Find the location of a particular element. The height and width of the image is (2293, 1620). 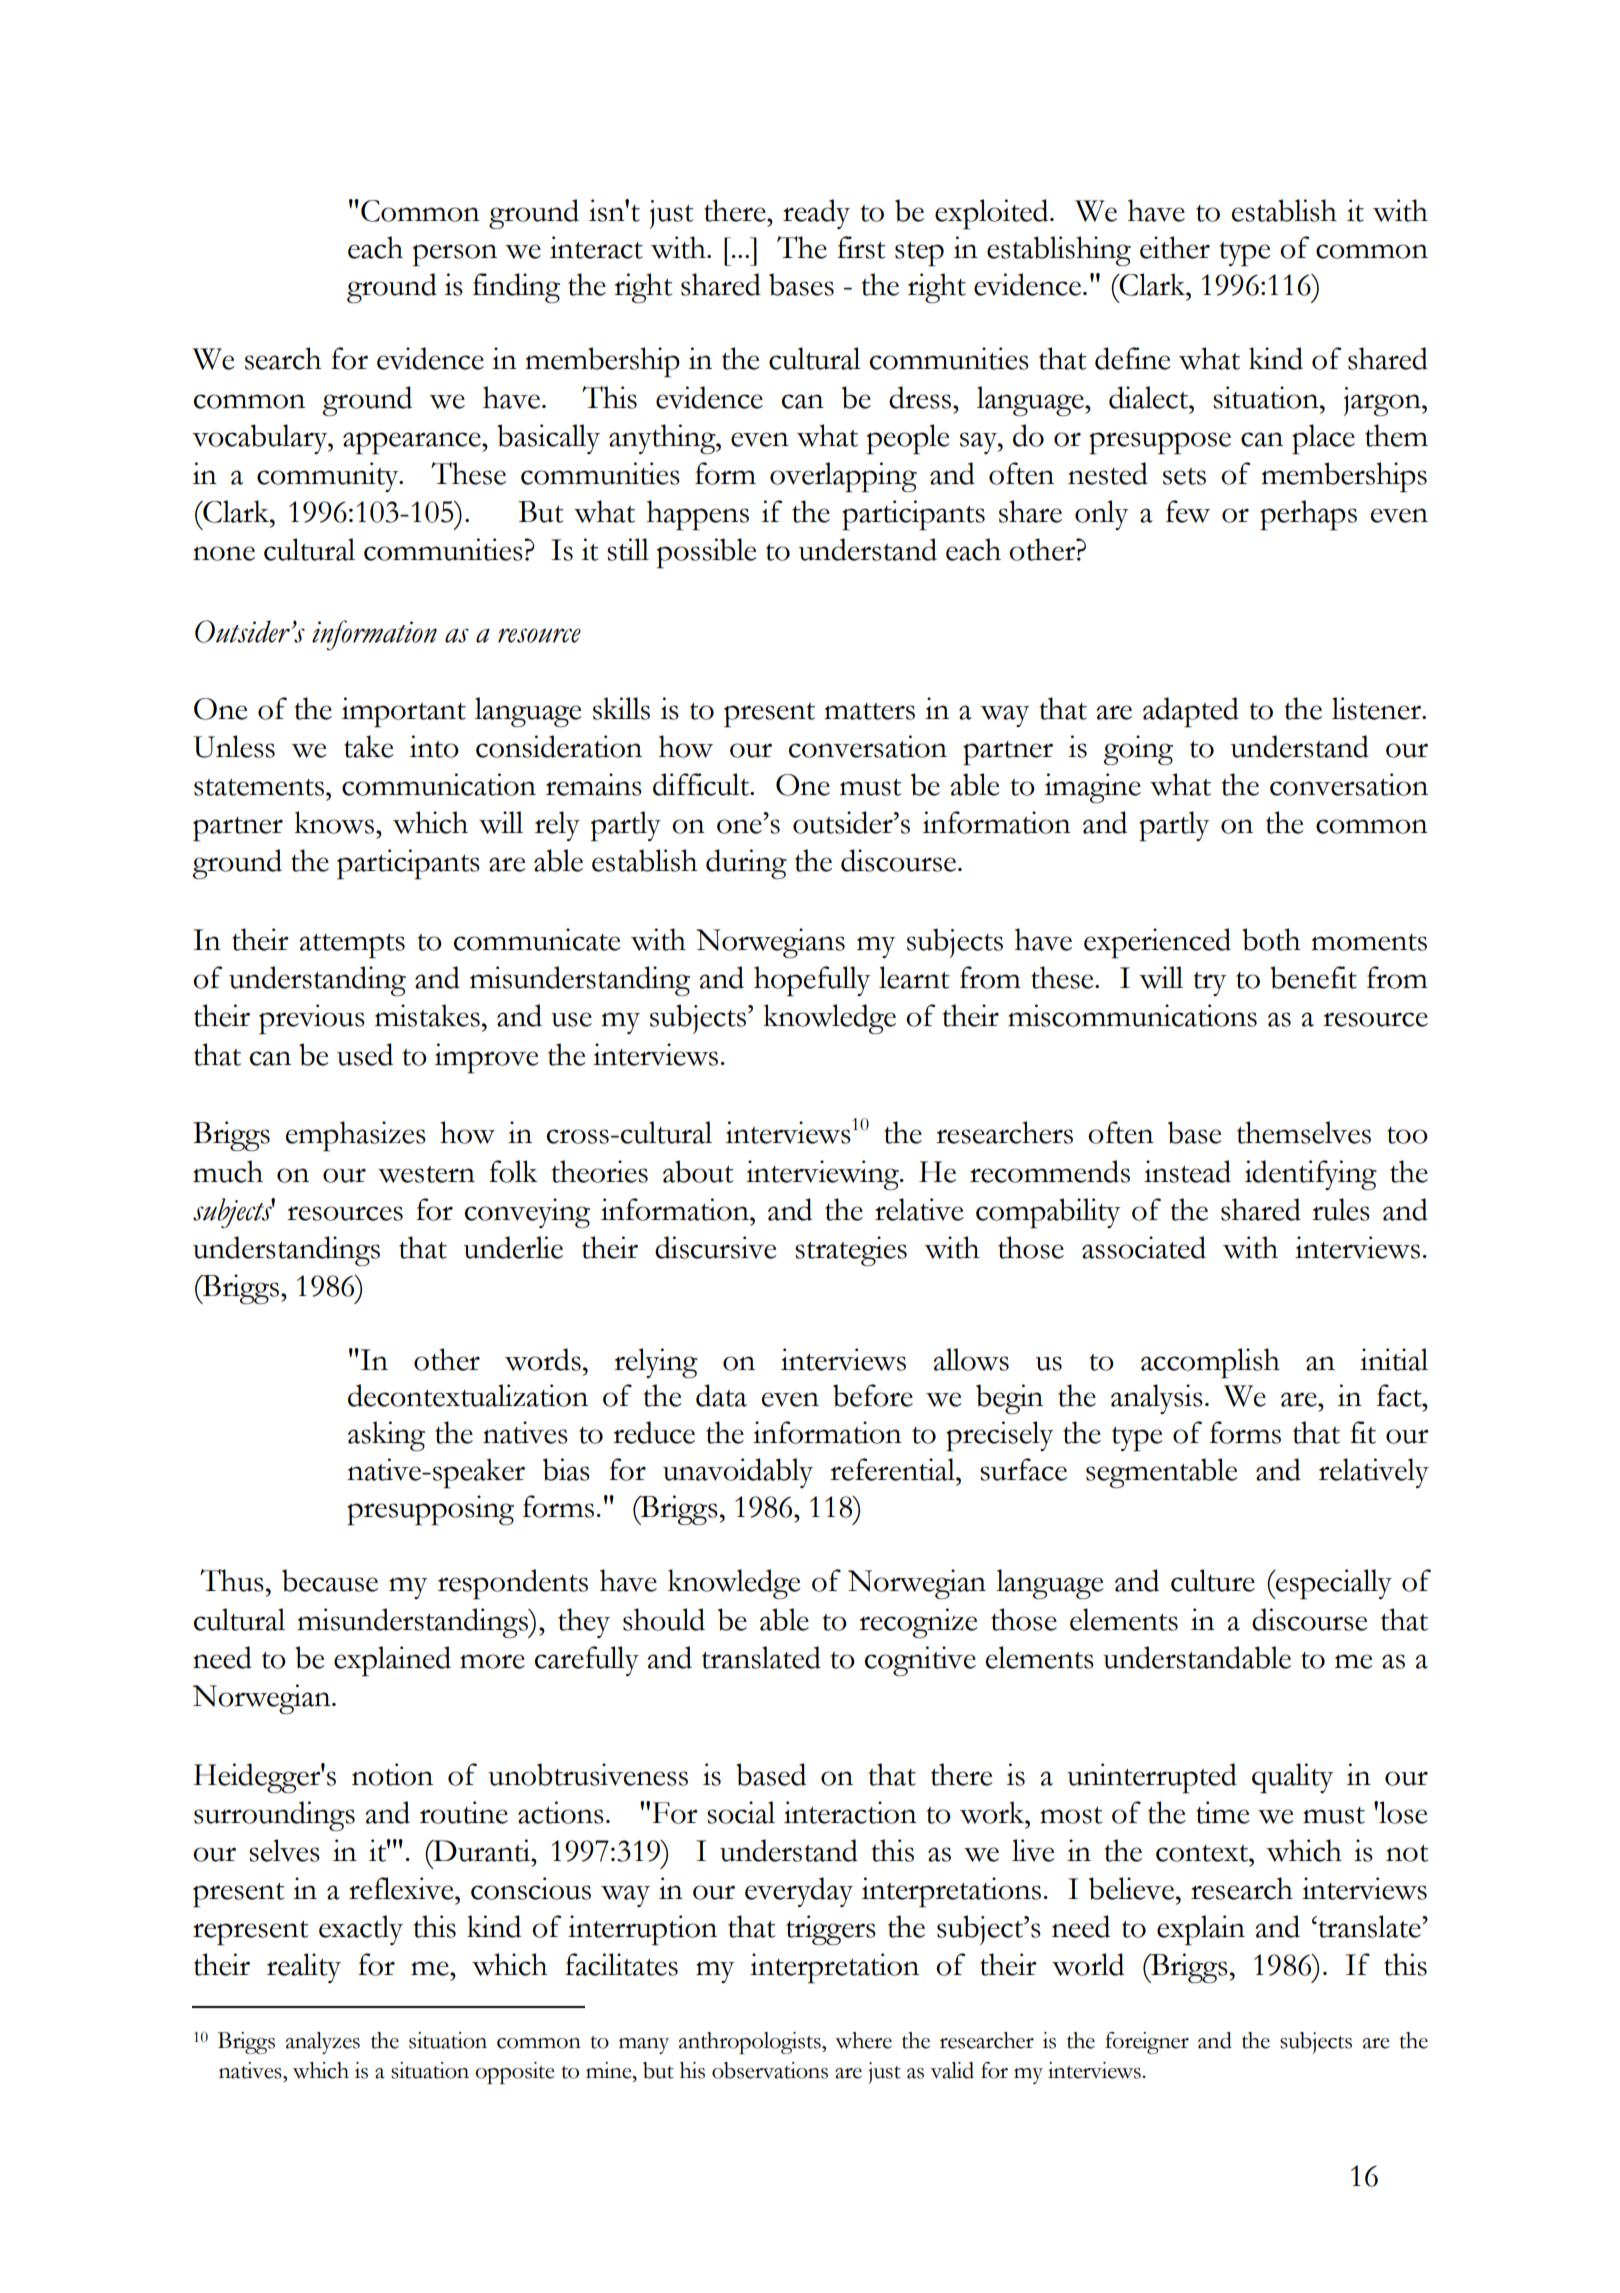

emphasizes is located at coordinates (356, 1136).
